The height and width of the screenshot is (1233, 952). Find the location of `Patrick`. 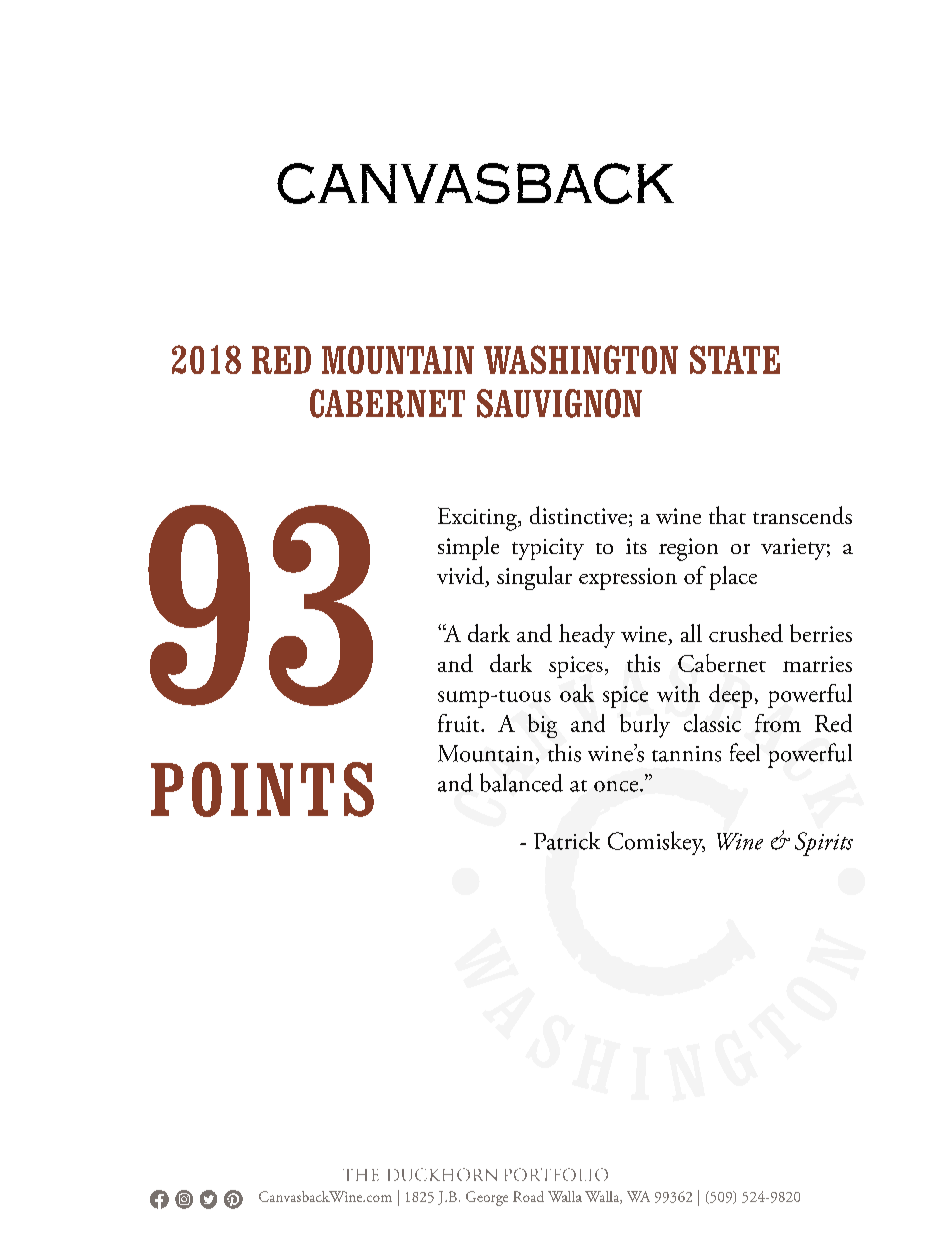

Patrick is located at coordinates (567, 841).
